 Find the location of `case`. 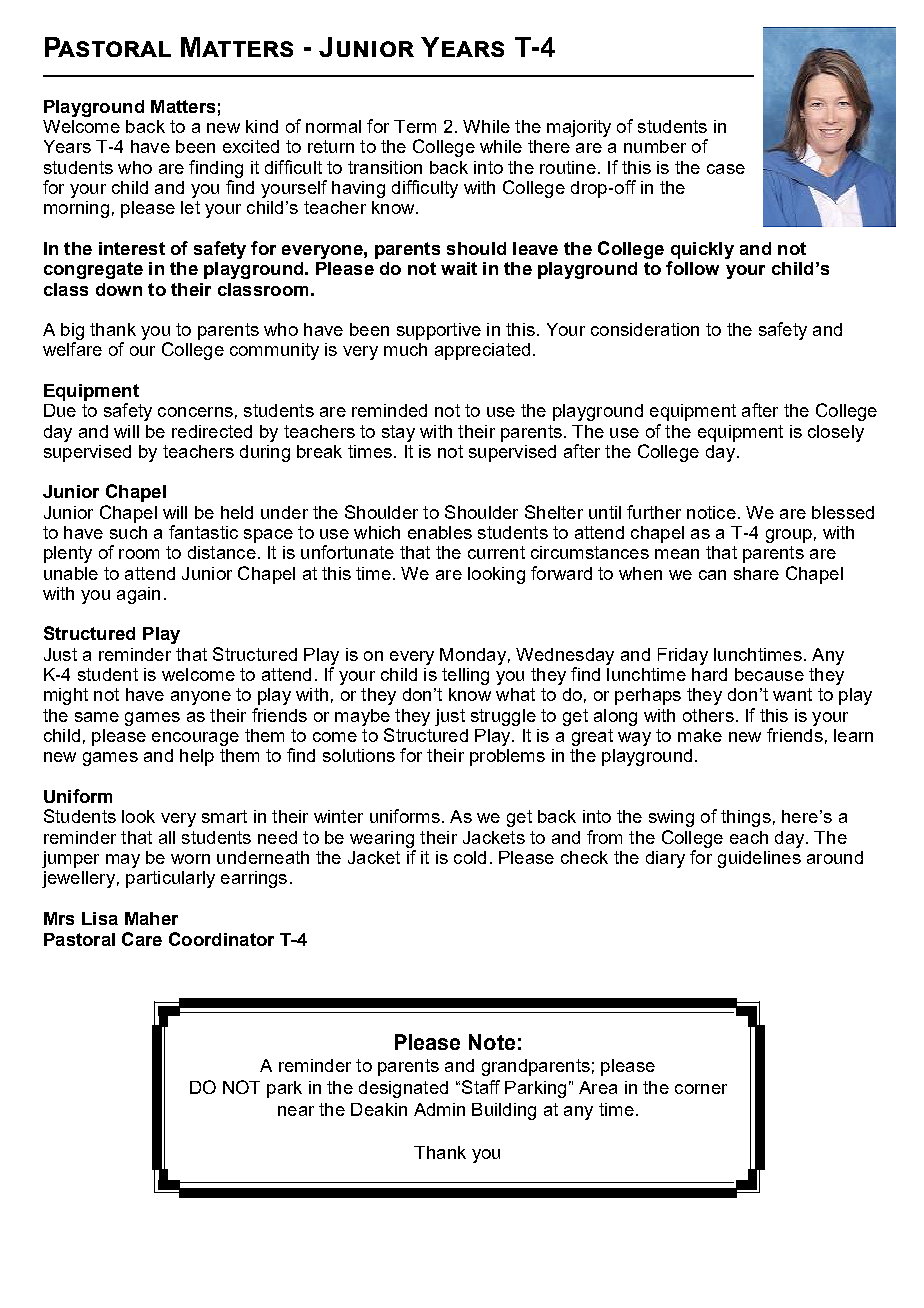

case is located at coordinates (726, 169).
